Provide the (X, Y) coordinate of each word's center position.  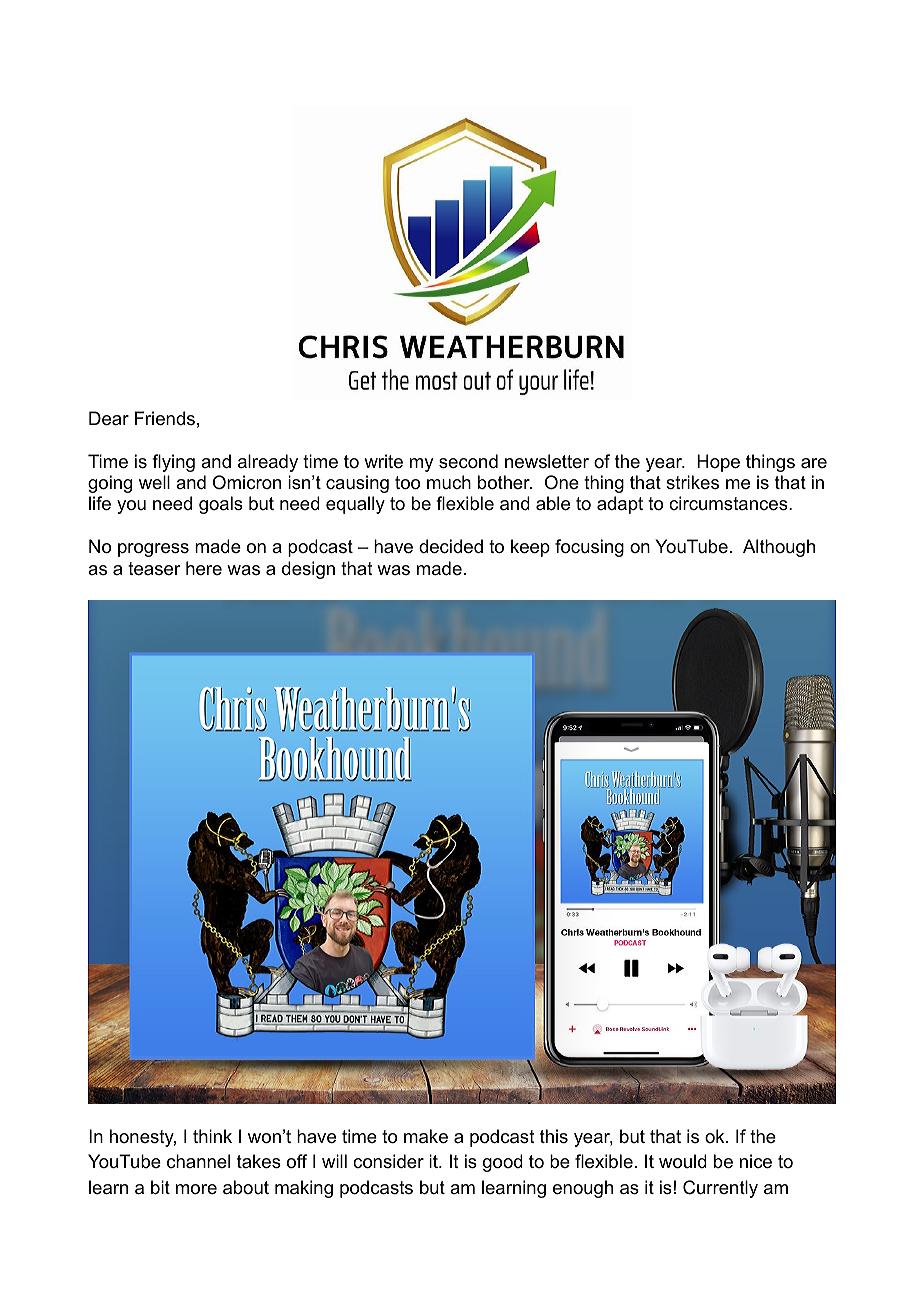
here (204, 568)
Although (779, 548)
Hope (718, 463)
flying (173, 463)
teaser (154, 569)
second (468, 461)
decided (451, 546)
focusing (589, 548)
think (212, 1136)
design (308, 570)
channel (198, 1161)
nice (756, 1161)
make (426, 1136)
